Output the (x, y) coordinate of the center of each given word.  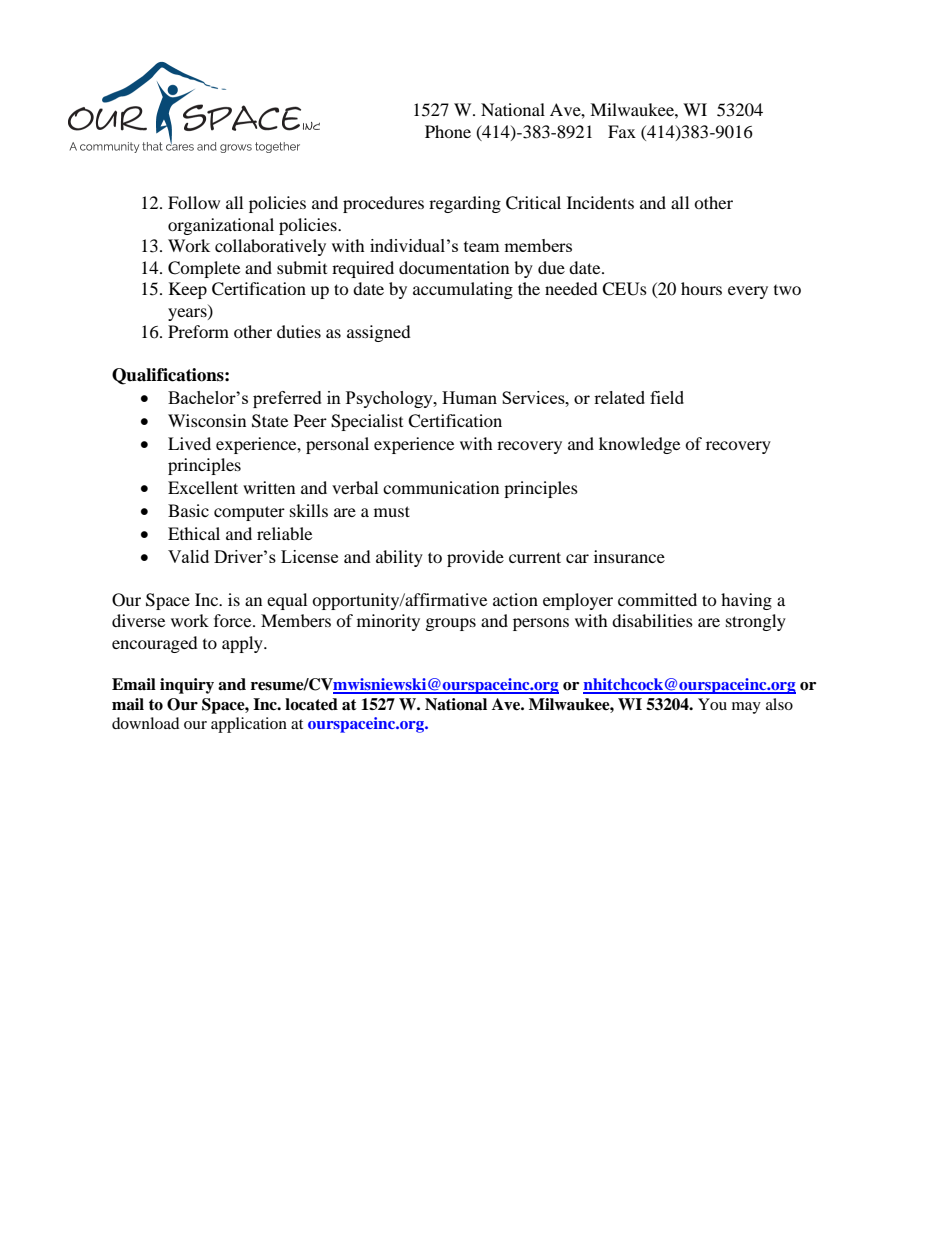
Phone (448, 131)
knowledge (639, 445)
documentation (454, 267)
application (249, 725)
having (746, 601)
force (234, 620)
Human (469, 397)
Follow (194, 202)
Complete (204, 269)
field (667, 397)
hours (701, 288)
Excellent (203, 487)
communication (441, 487)
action (515, 599)
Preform (198, 331)
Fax (622, 131)
